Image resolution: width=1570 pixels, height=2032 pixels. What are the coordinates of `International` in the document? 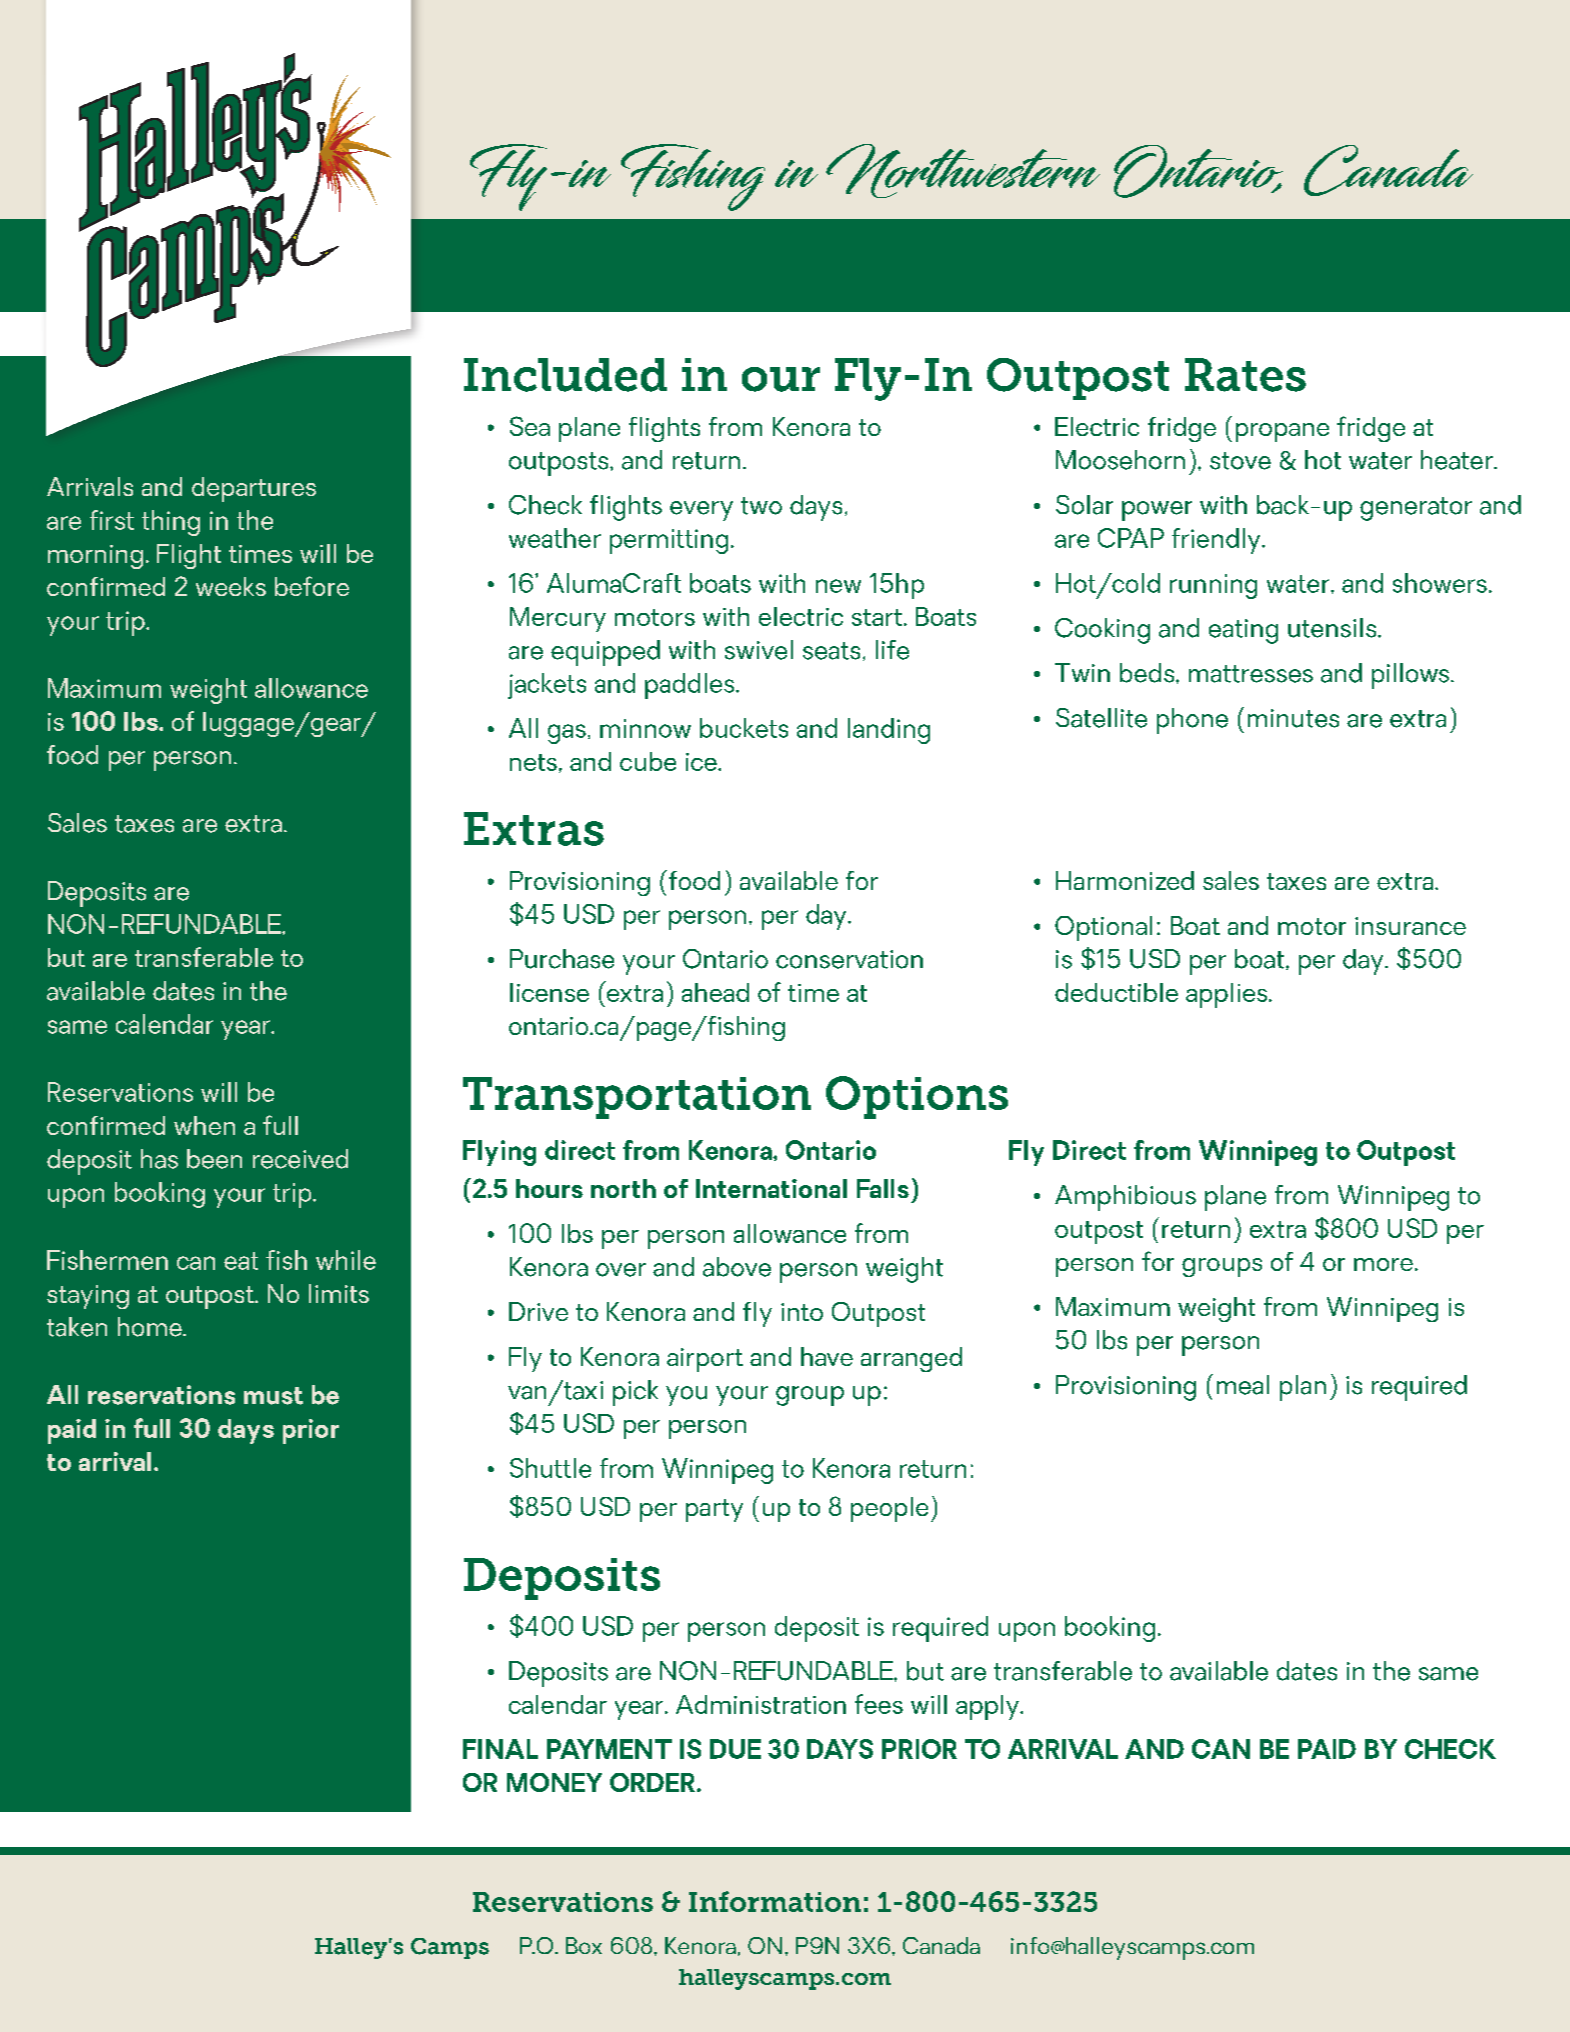 It's located at (771, 1188).
